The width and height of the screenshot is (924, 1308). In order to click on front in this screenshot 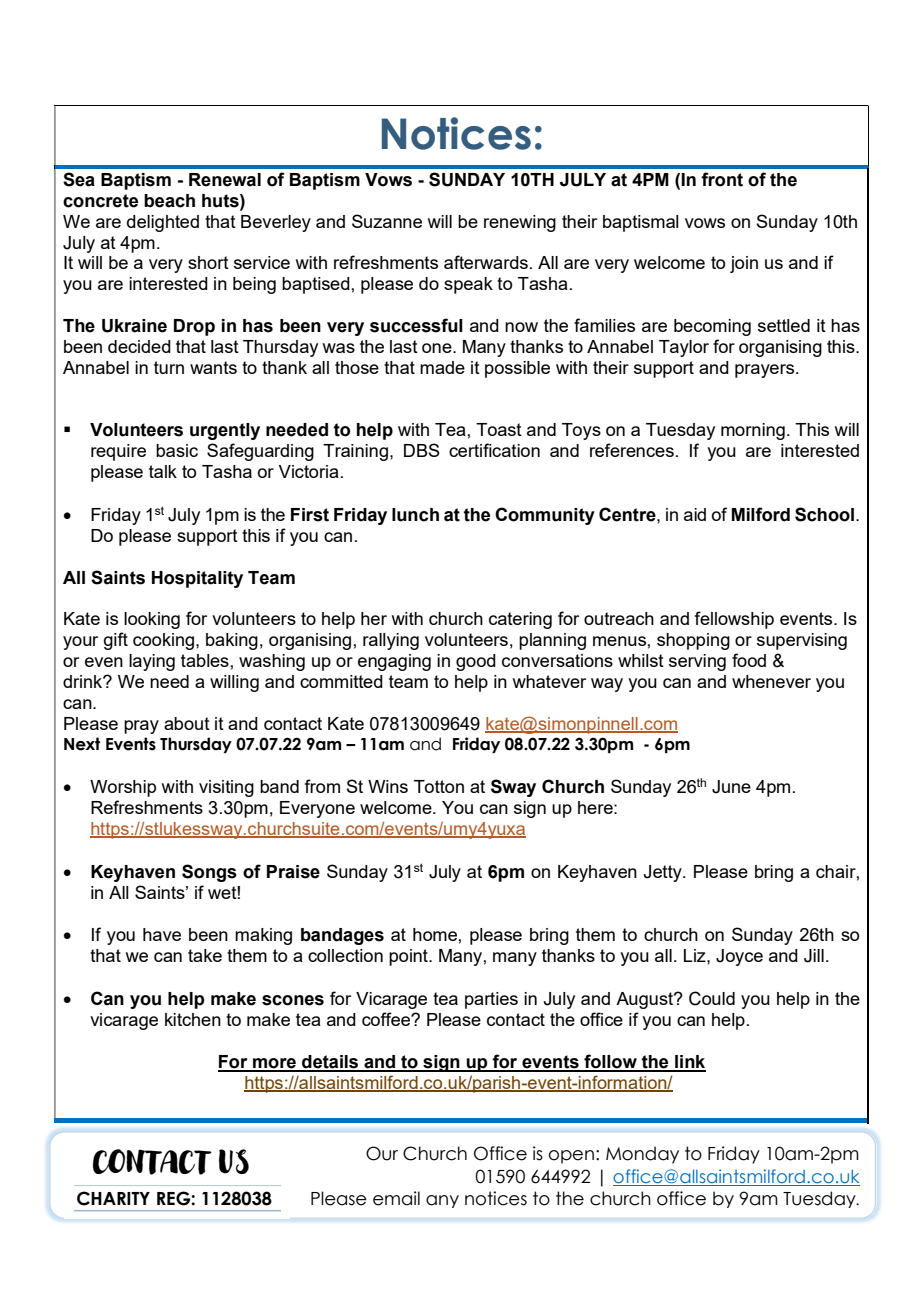, I will do `click(722, 179)`.
